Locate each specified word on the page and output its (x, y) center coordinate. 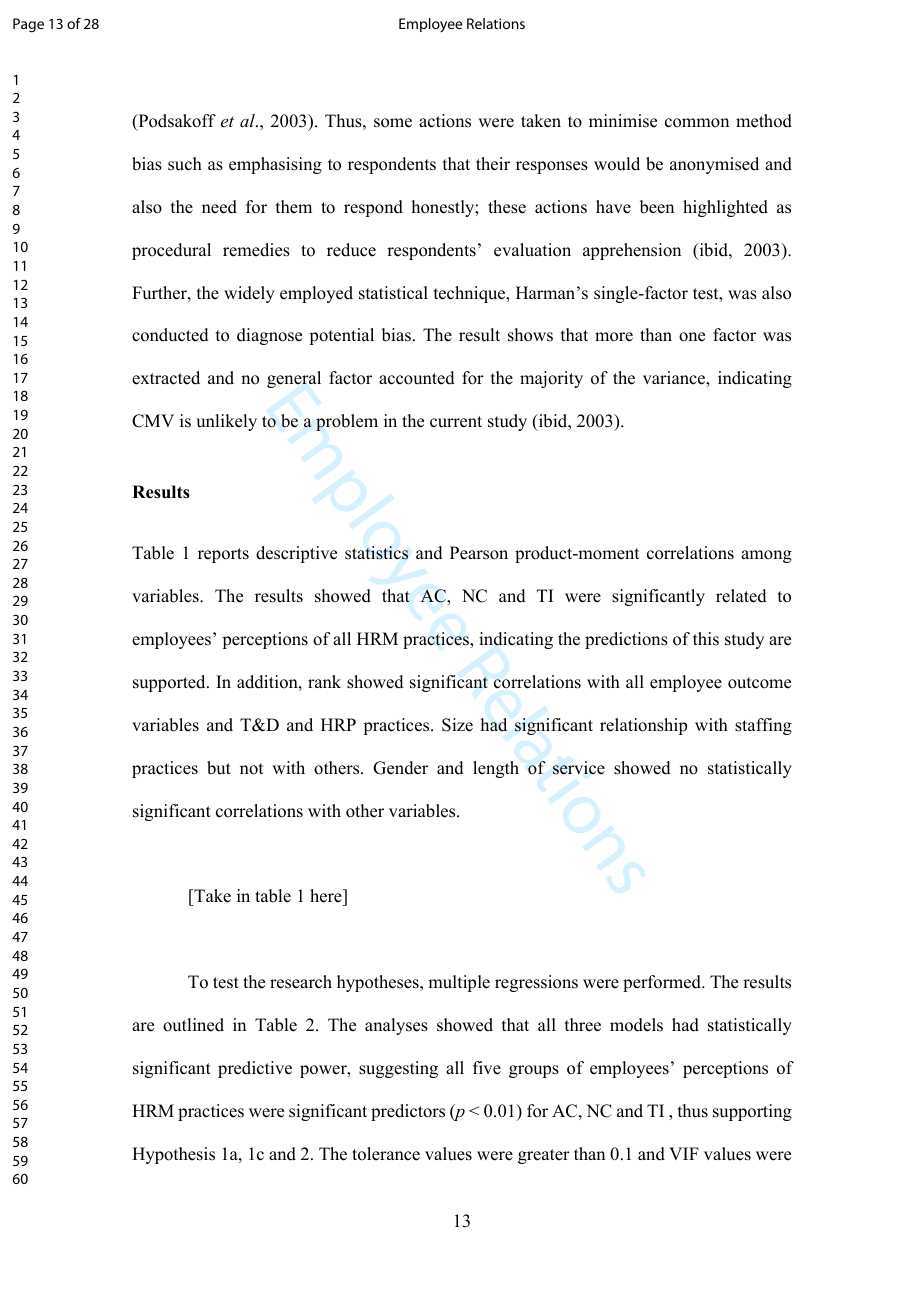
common (697, 123)
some (393, 123)
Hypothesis (173, 1155)
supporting (752, 1112)
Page (28, 25)
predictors (408, 1112)
